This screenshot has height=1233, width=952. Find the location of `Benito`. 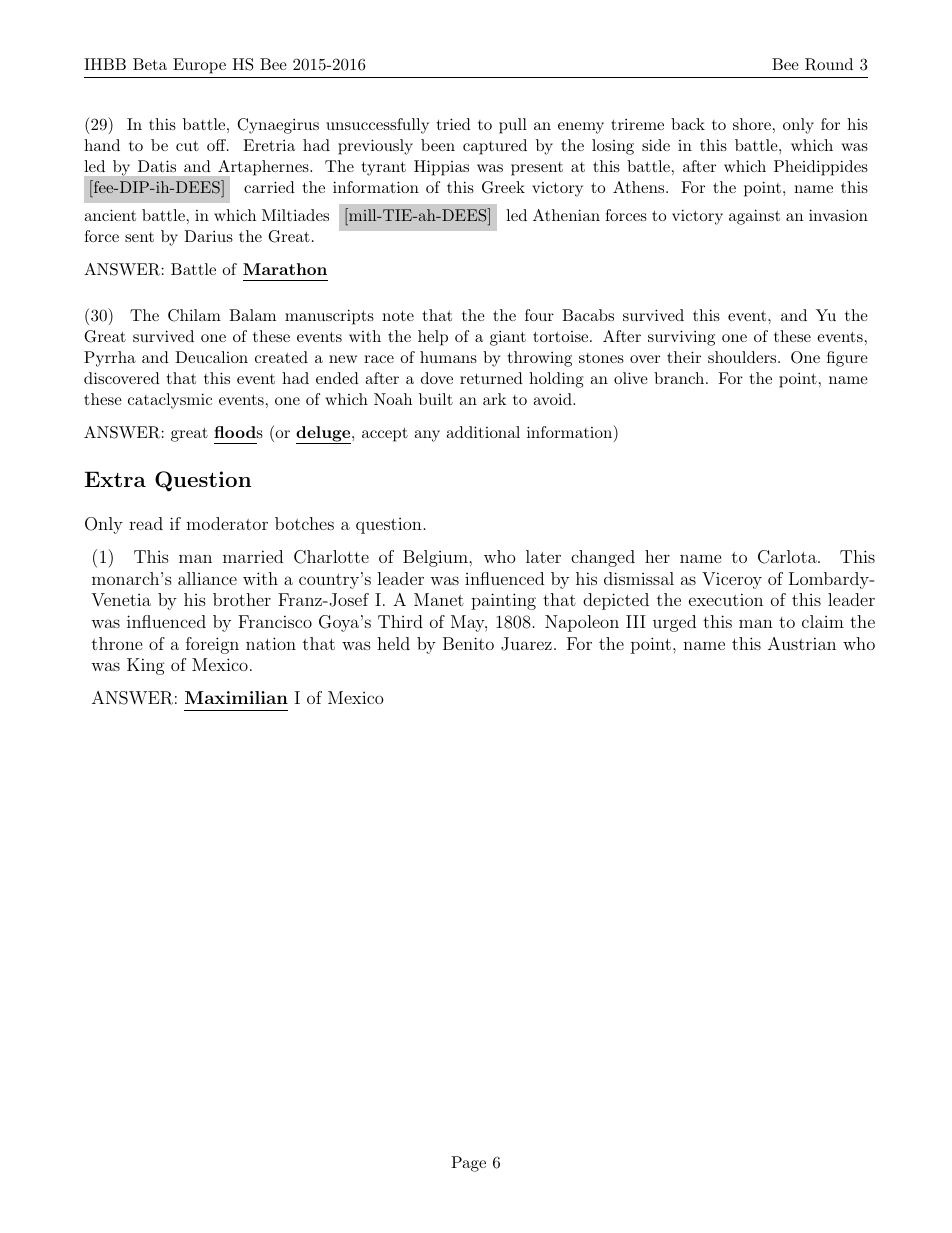

Benito is located at coordinates (468, 643).
